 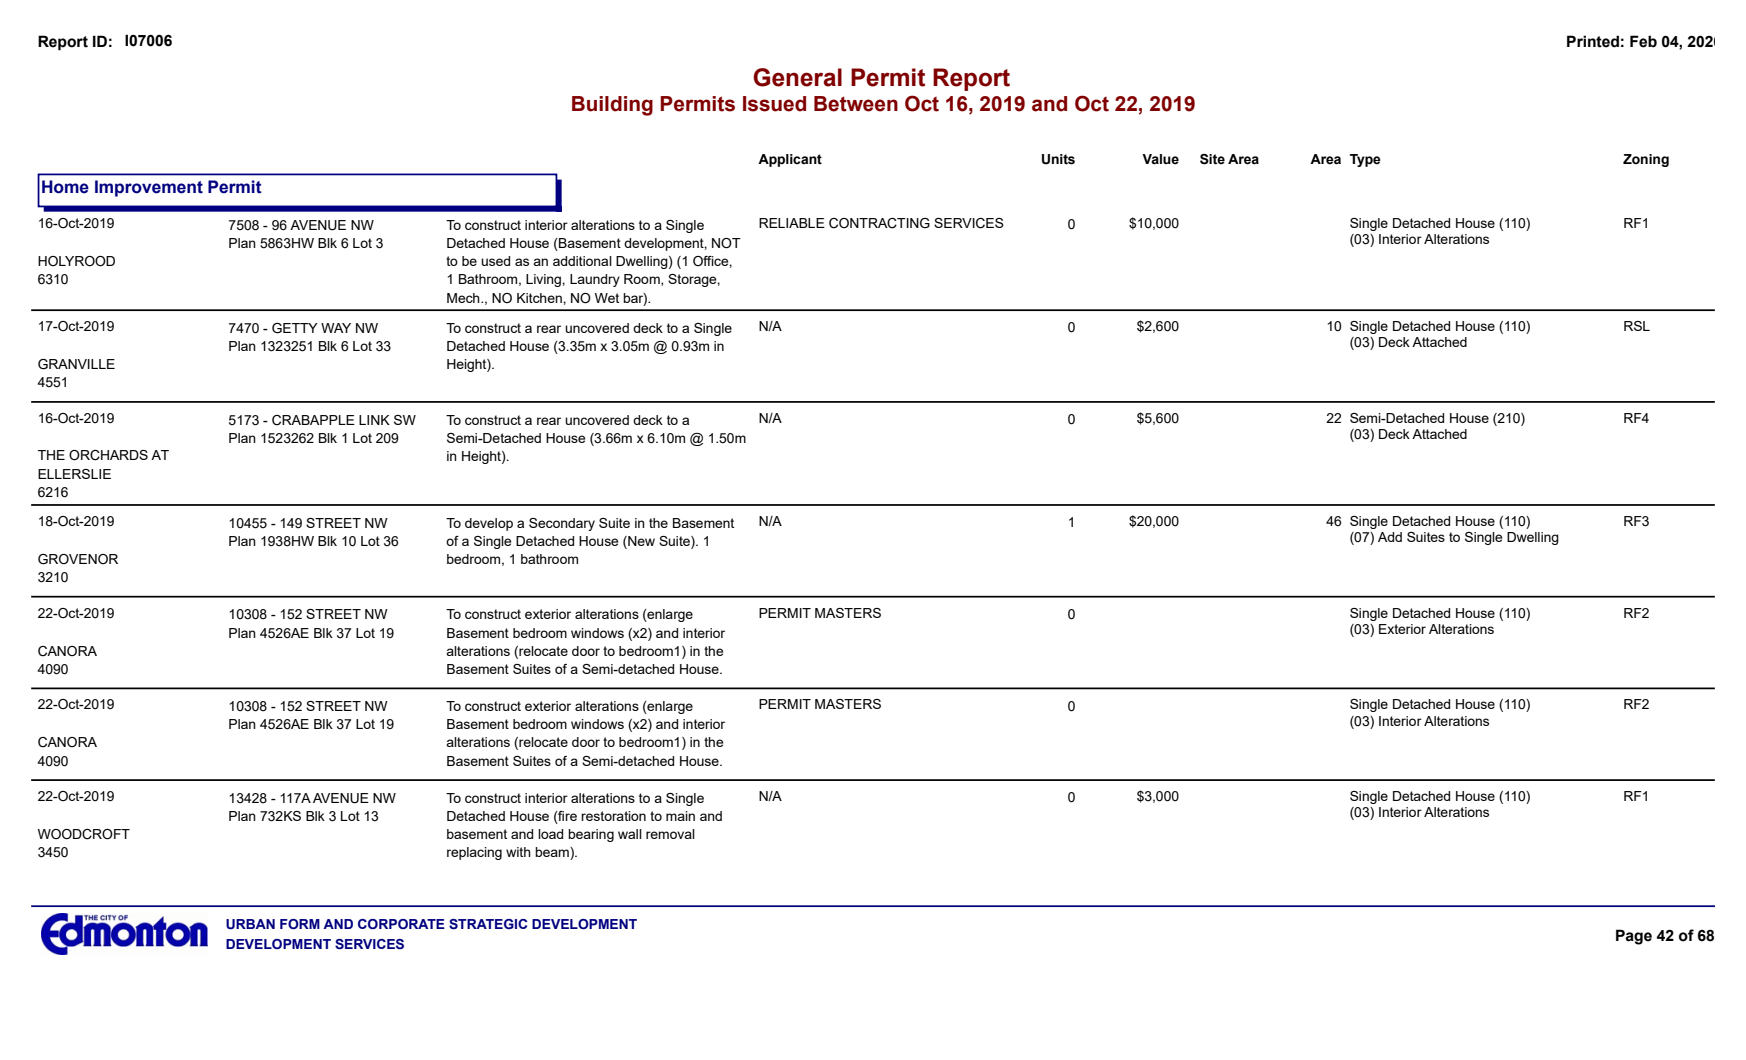 I want to click on Printed, so click(x=1593, y=41).
